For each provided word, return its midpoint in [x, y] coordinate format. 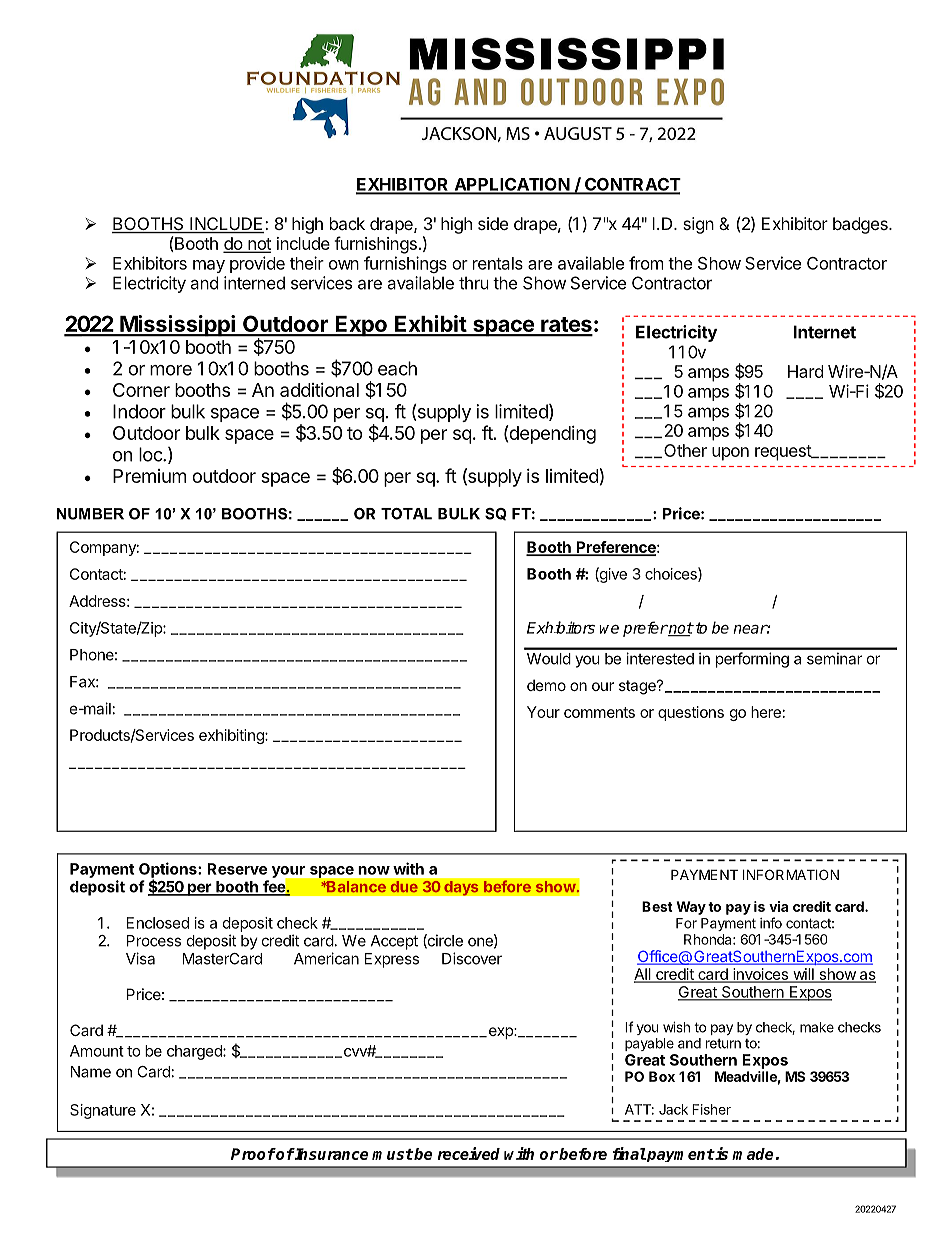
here [766, 712]
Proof [253, 1154]
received [468, 1153]
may [209, 266]
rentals [498, 263]
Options [169, 871]
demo [546, 685]
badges [861, 225]
